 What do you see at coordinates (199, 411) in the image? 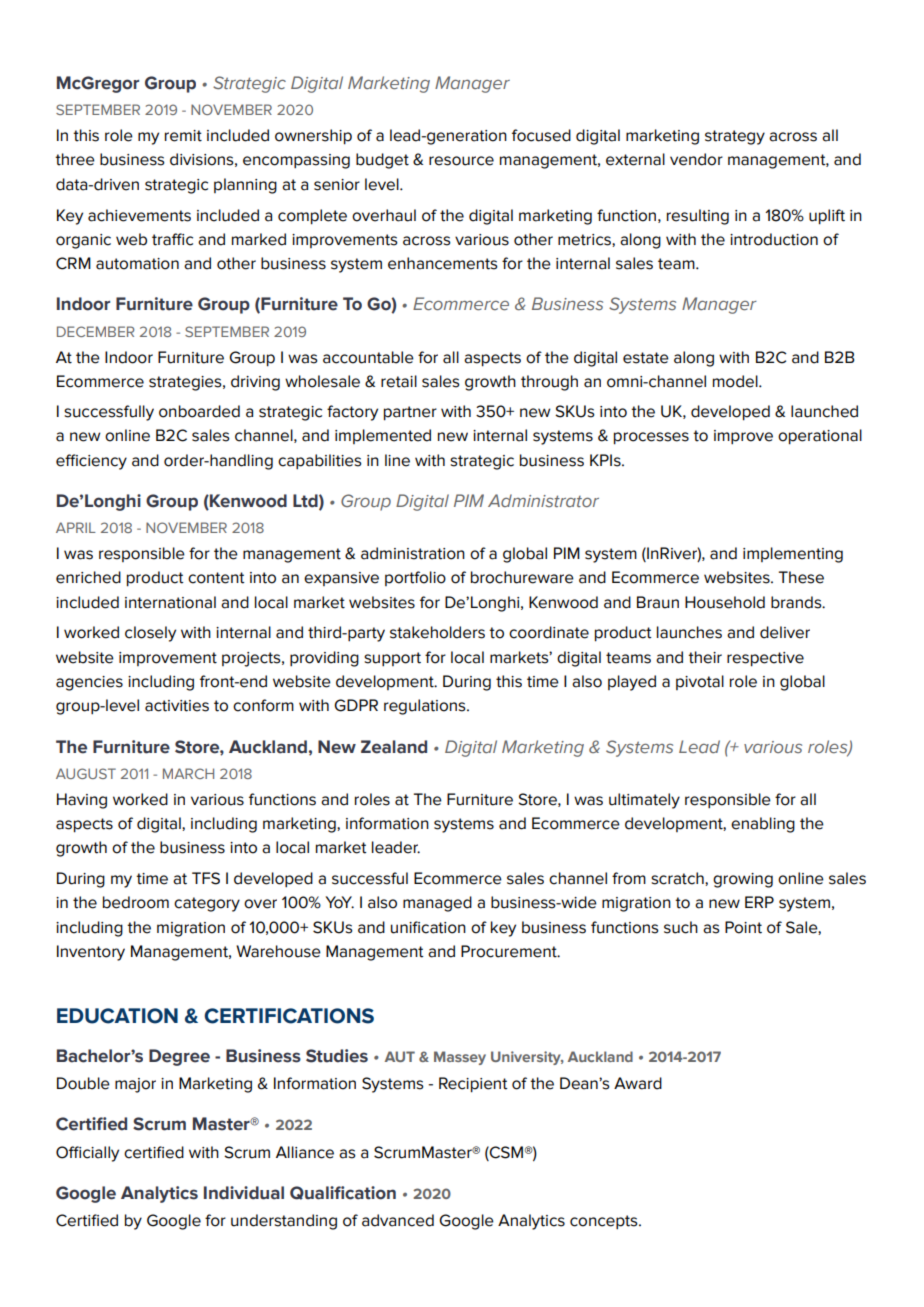
I see `onboarded` at bounding box center [199, 411].
